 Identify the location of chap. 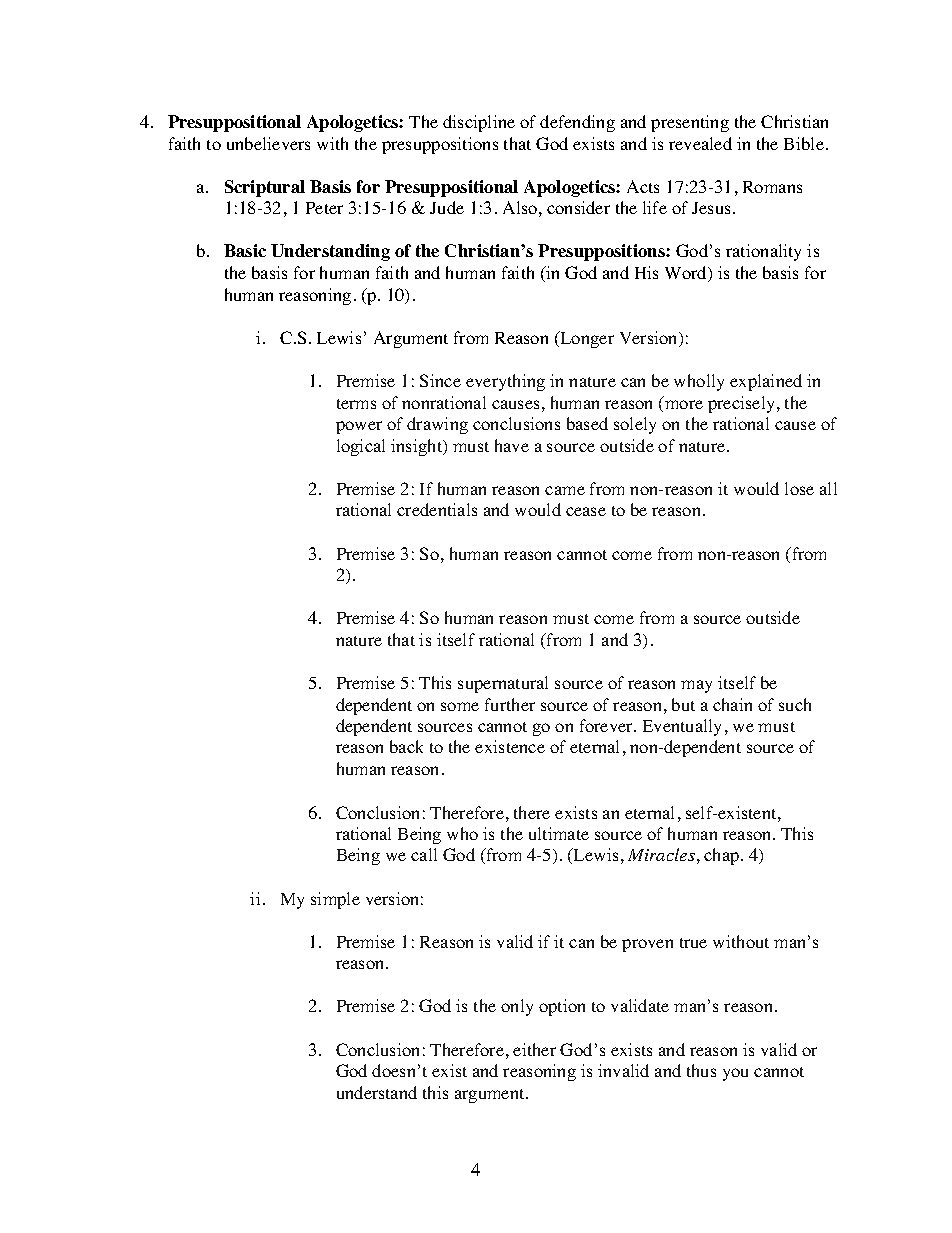
(723, 856).
